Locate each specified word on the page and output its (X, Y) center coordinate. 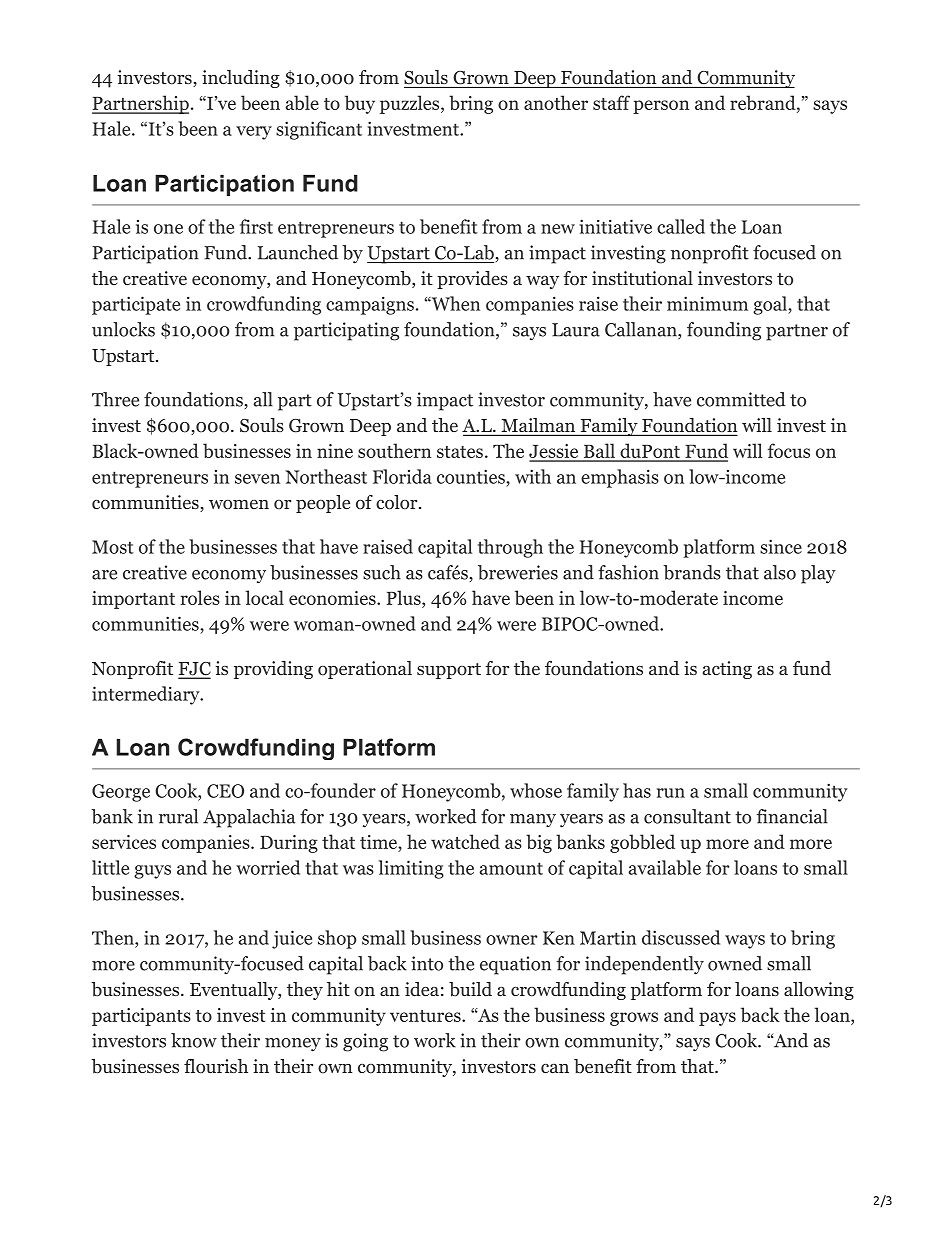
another (556, 102)
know (194, 1040)
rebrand (763, 102)
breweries (518, 572)
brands (692, 572)
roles (200, 597)
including (241, 79)
